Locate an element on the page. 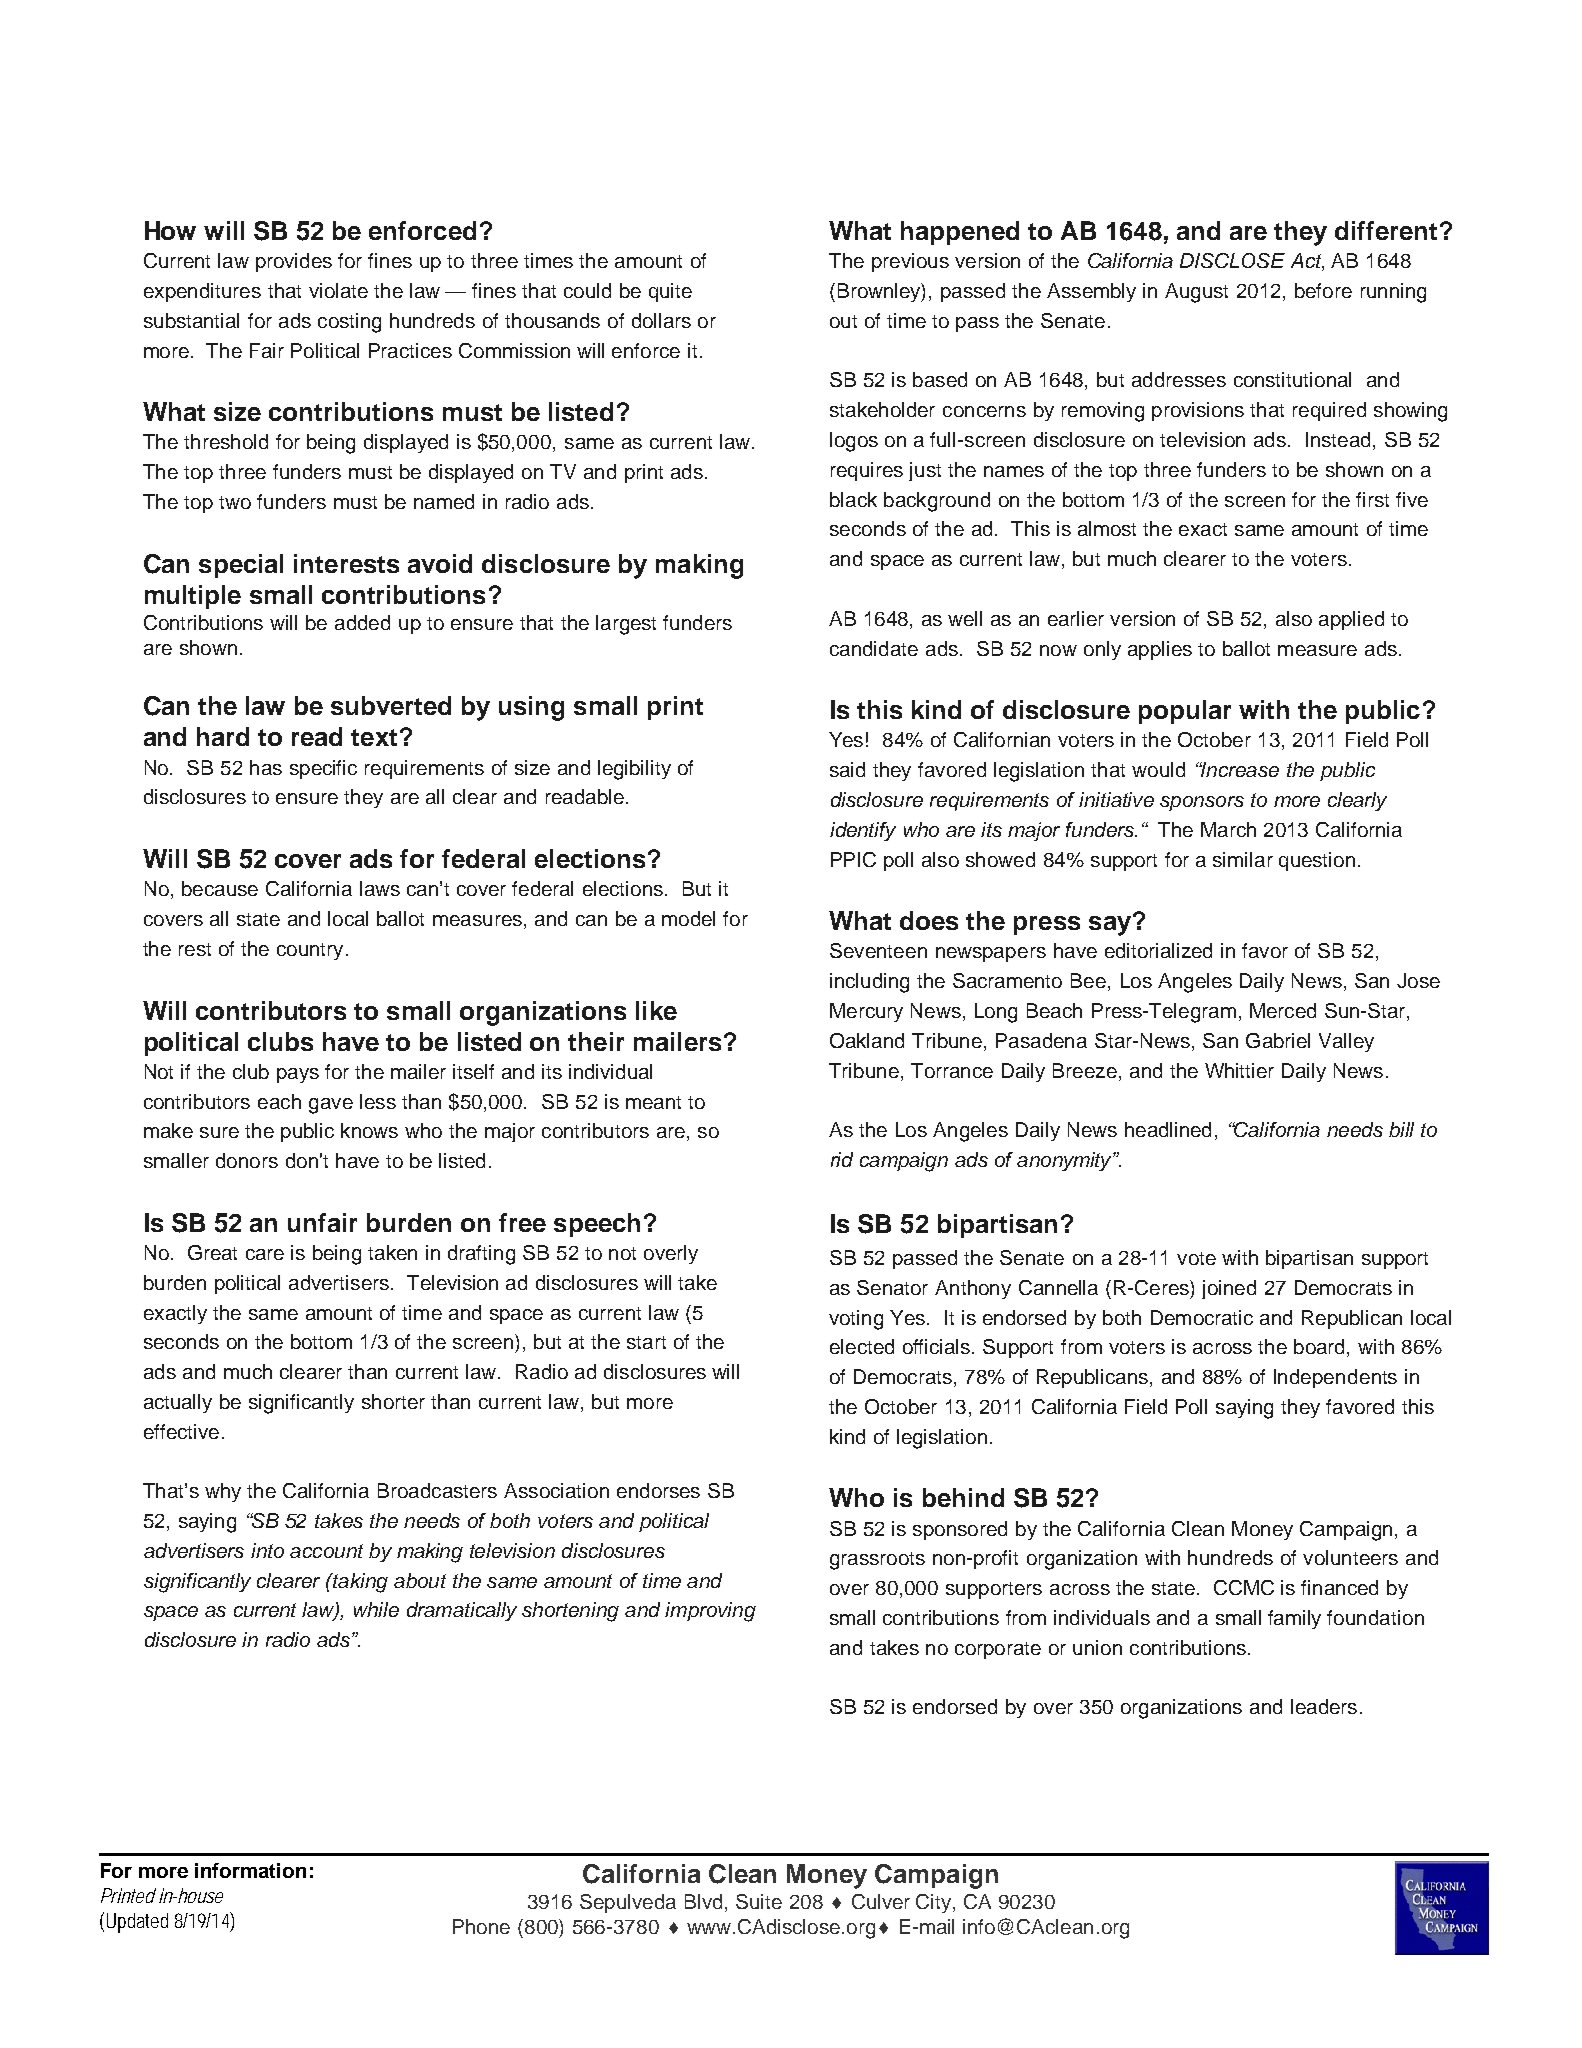 The width and height of the image is (1582, 2048). before is located at coordinates (1323, 290).
